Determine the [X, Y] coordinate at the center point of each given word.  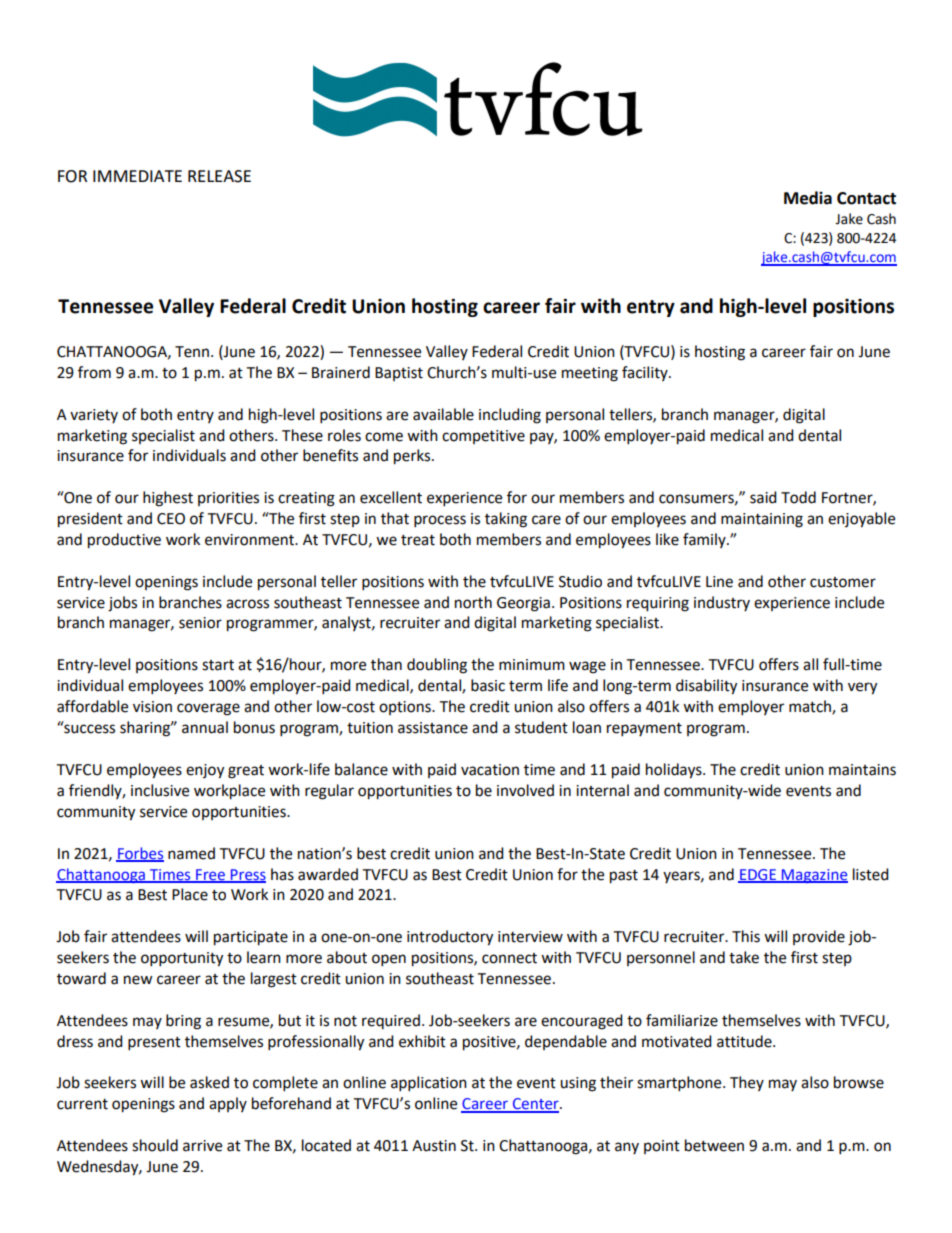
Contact [866, 198]
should [155, 1145]
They [747, 1083]
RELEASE [219, 176]
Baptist [399, 374]
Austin [434, 1146]
